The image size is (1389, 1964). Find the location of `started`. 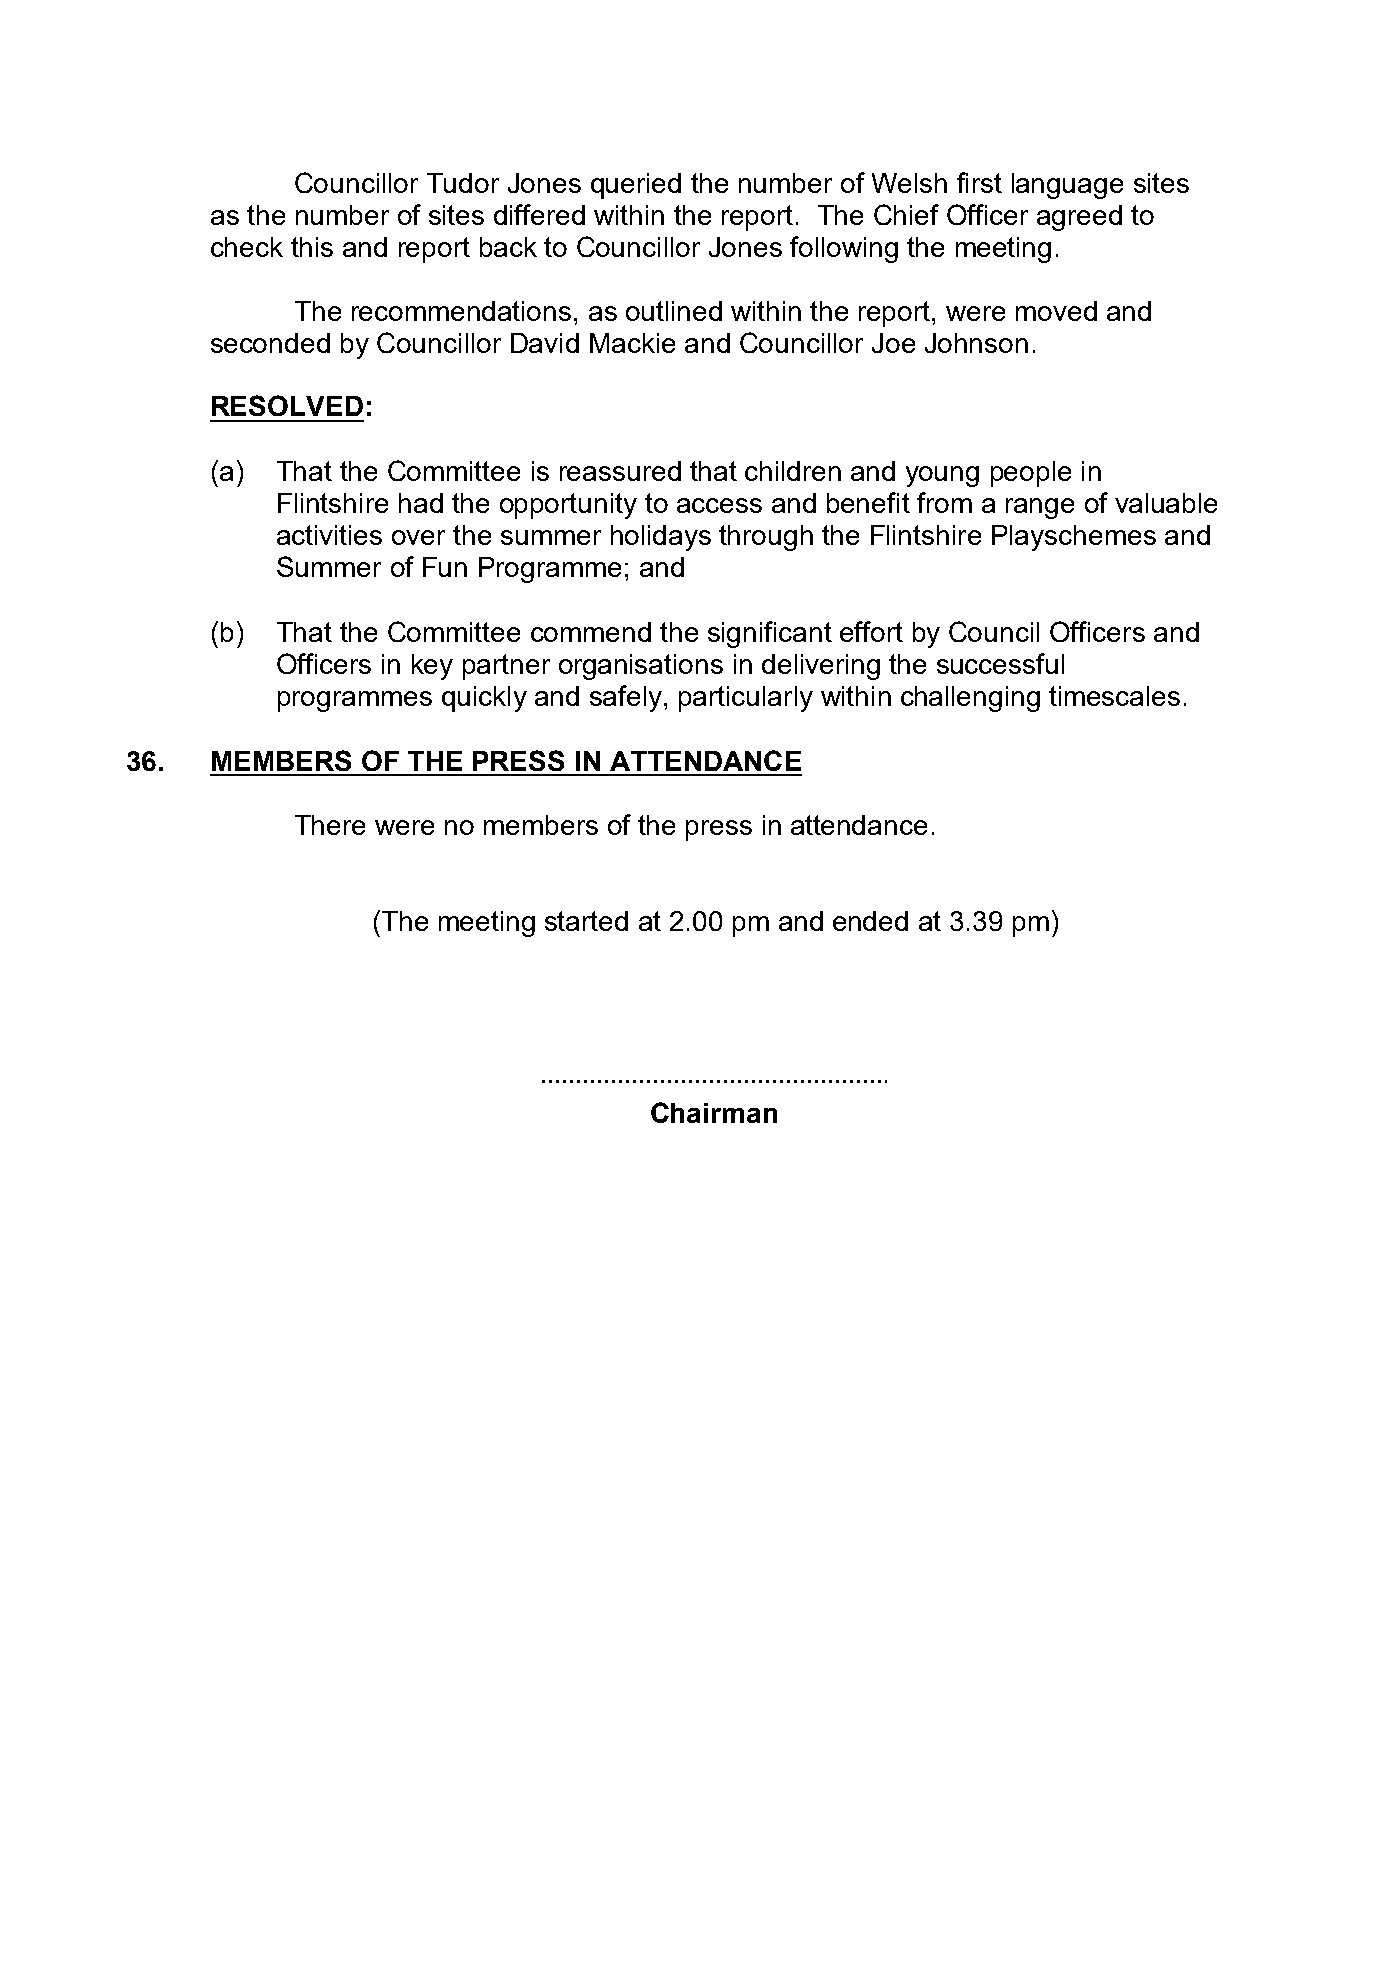

started is located at coordinates (586, 921).
